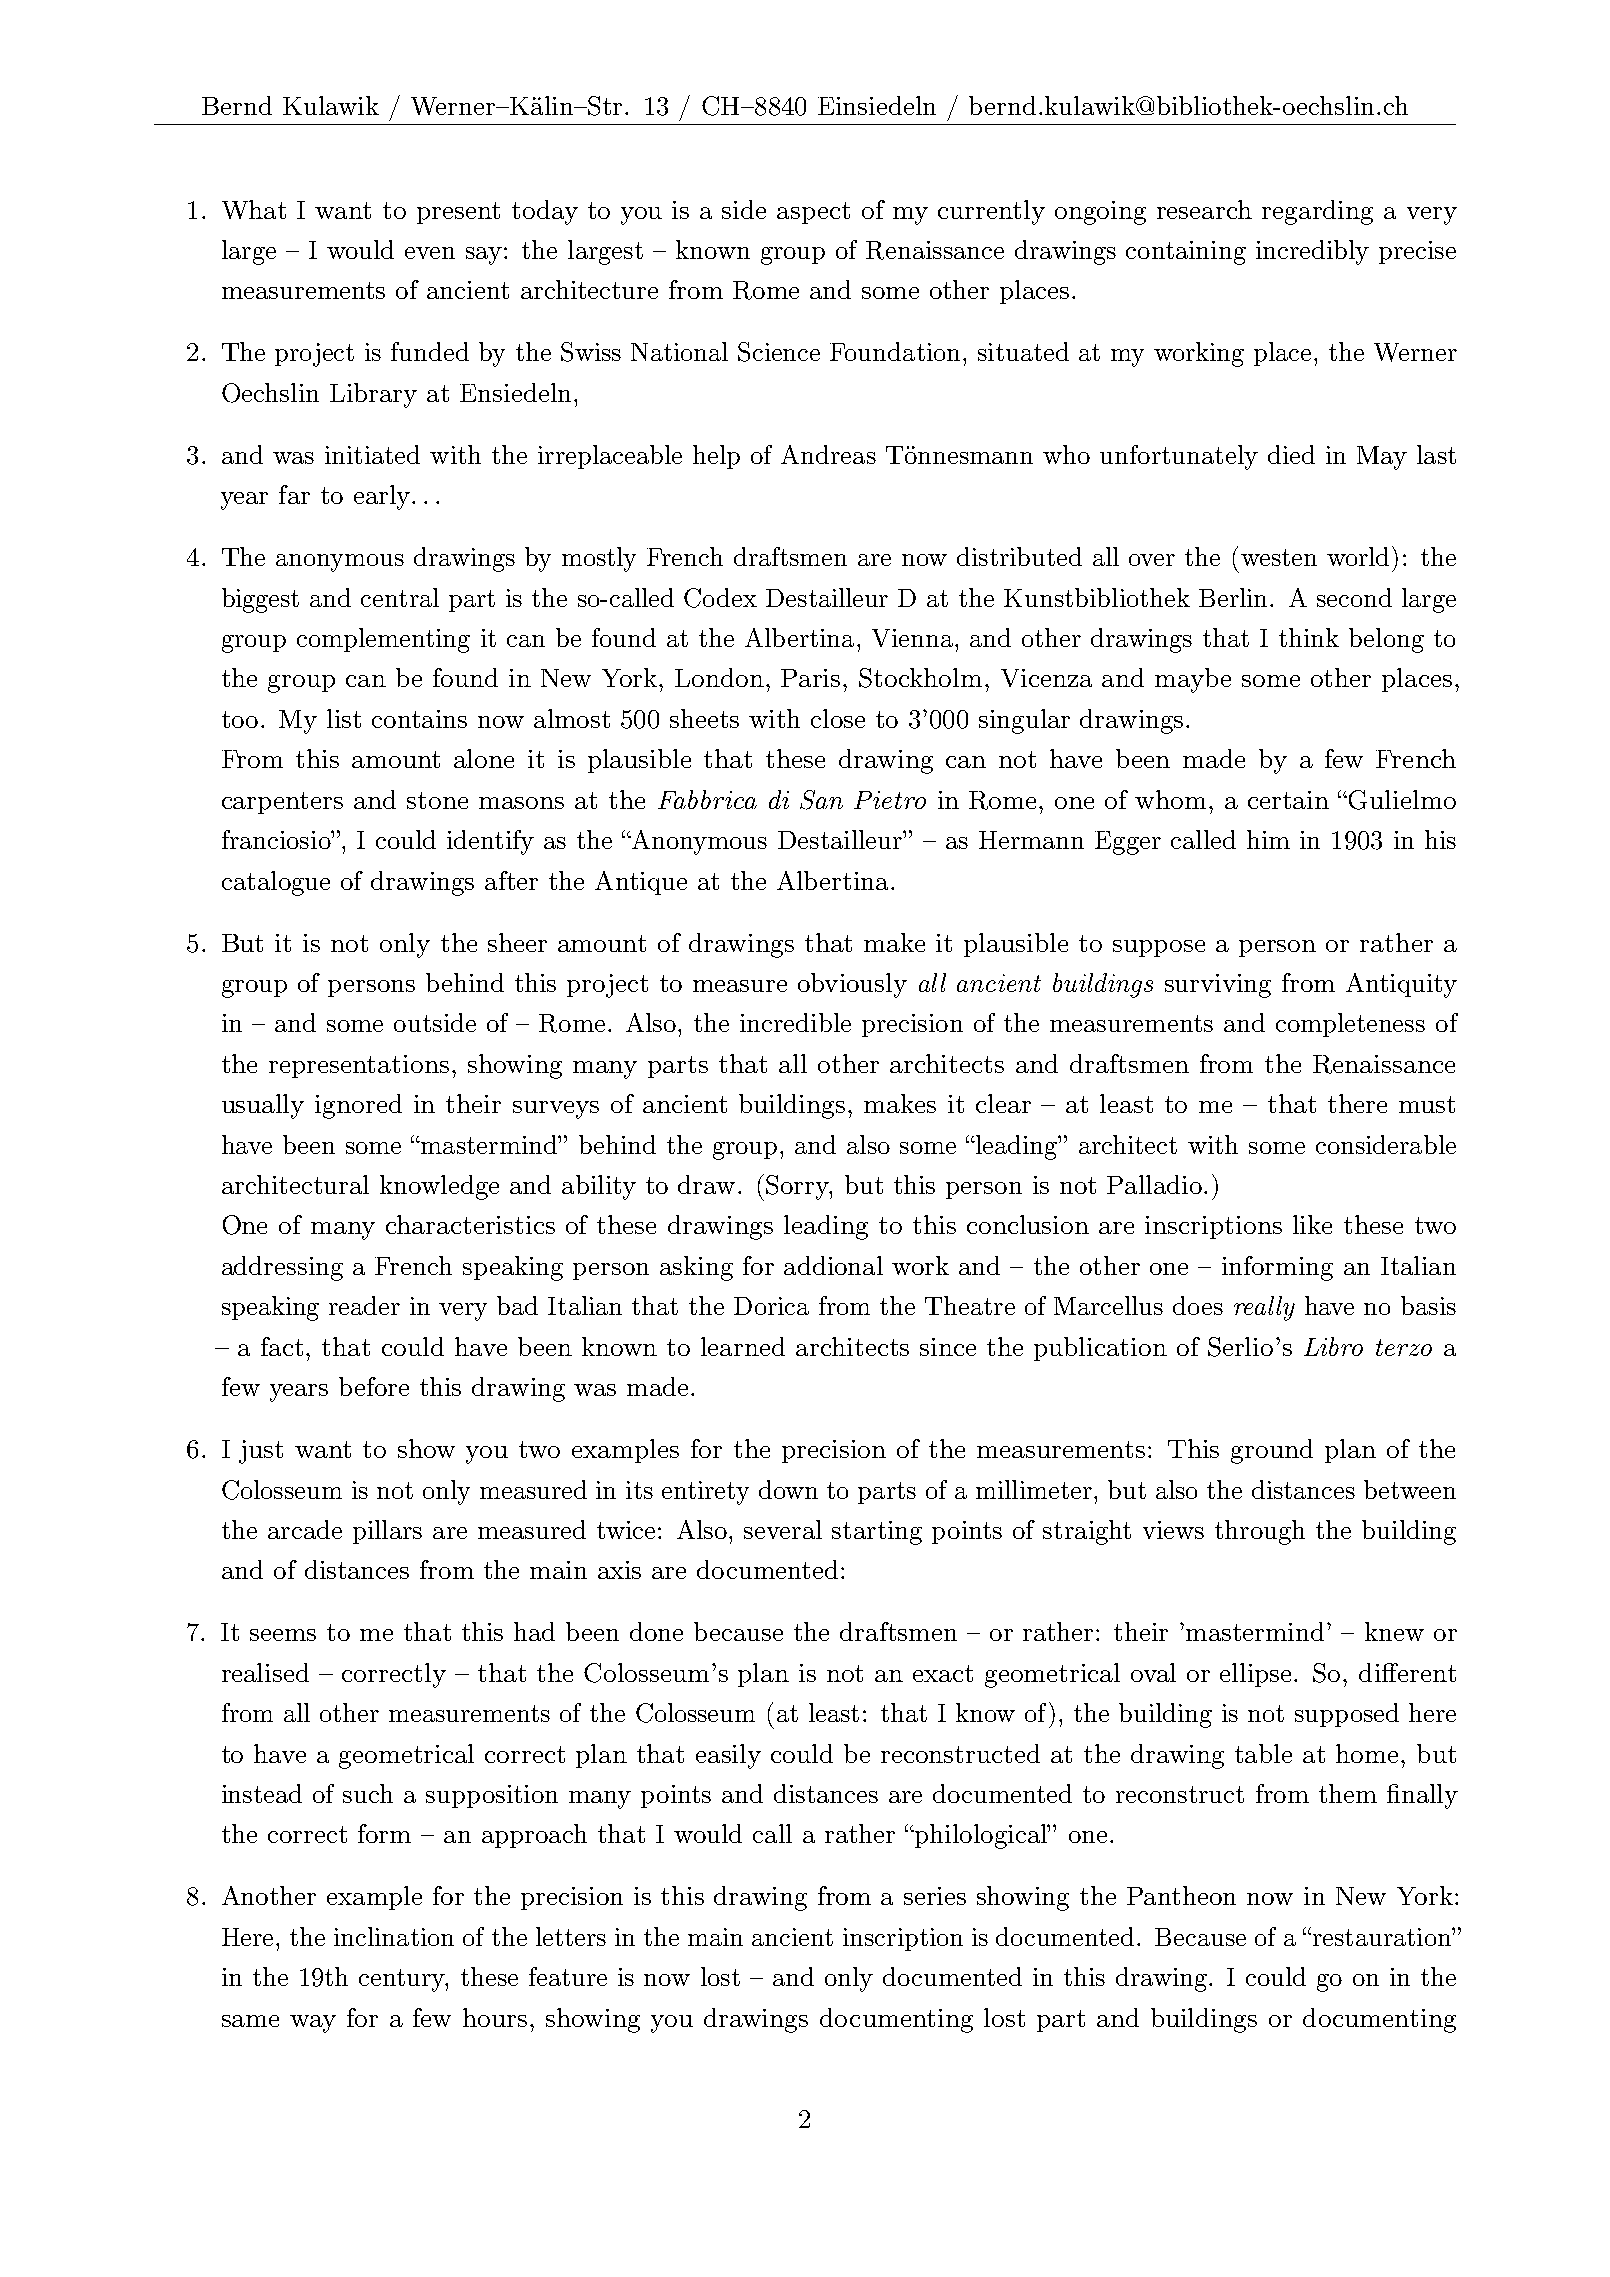 The width and height of the screenshot is (1610, 2277). What do you see at coordinates (387, 1532) in the screenshot?
I see `pillars` at bounding box center [387, 1532].
